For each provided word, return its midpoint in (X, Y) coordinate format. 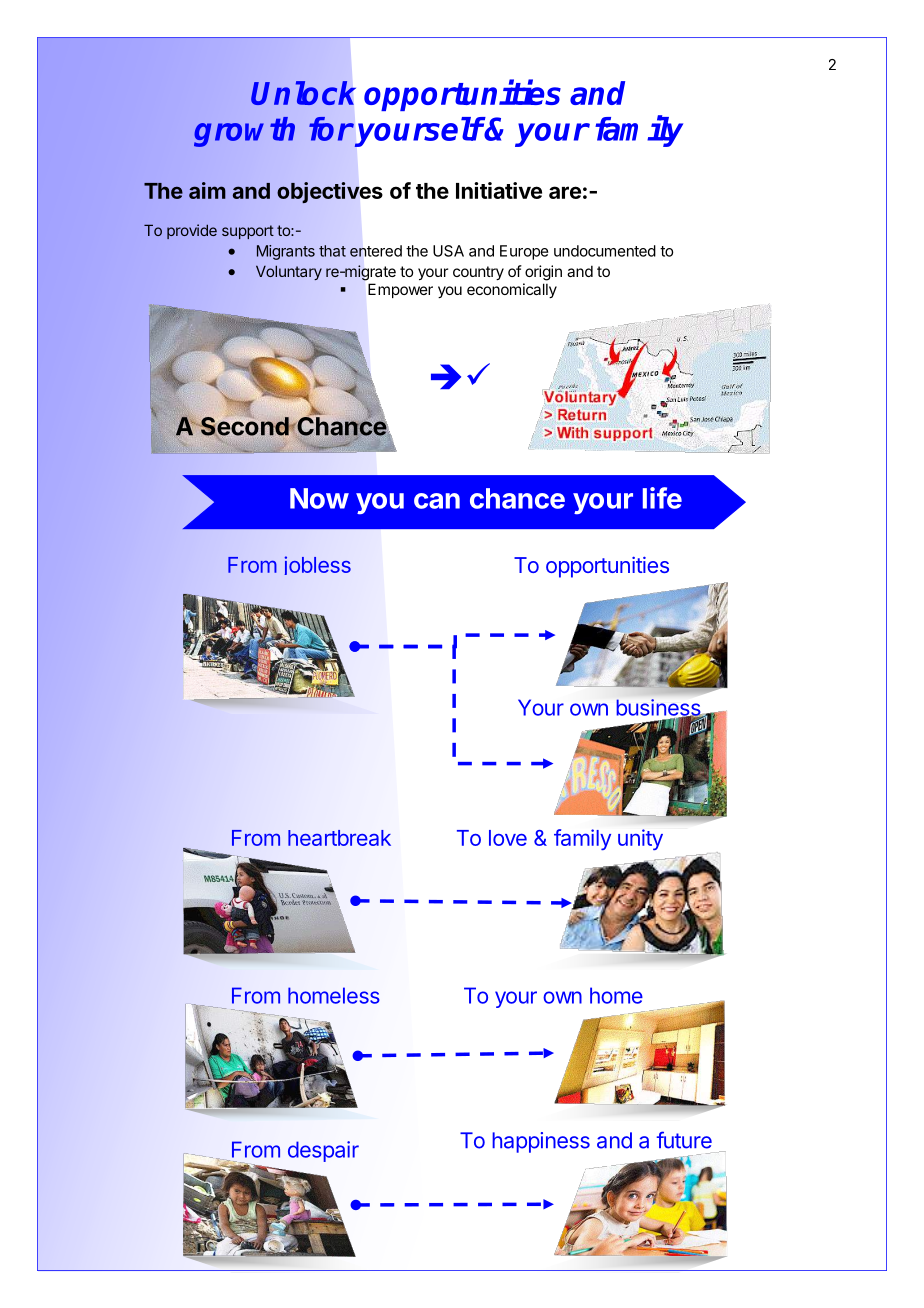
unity (640, 839)
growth (244, 132)
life (662, 498)
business (659, 708)
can (437, 501)
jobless (317, 565)
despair (323, 1151)
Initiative (499, 190)
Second (245, 426)
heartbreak (339, 838)
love (508, 838)
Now (319, 498)
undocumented (605, 251)
